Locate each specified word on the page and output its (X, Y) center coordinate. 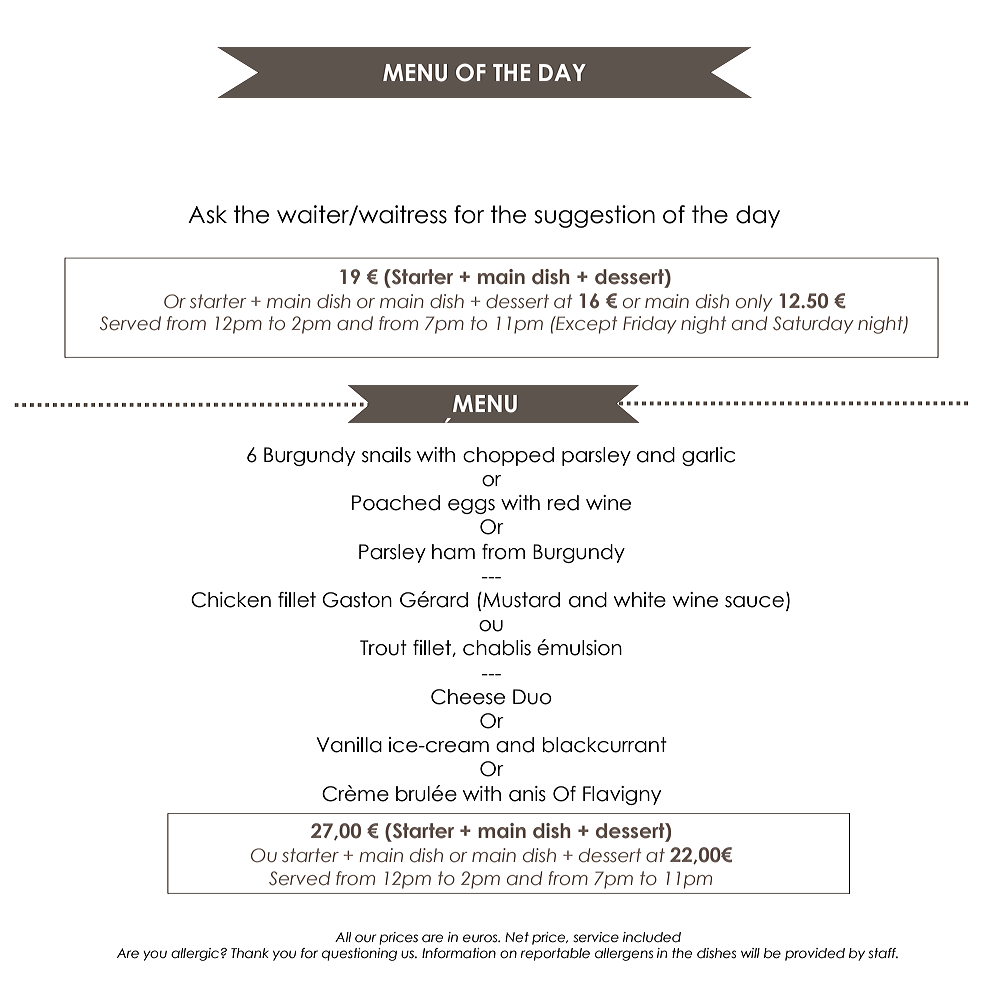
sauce (754, 602)
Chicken (231, 600)
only (754, 303)
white (640, 600)
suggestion (594, 216)
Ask (207, 214)
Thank (250, 953)
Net (517, 937)
